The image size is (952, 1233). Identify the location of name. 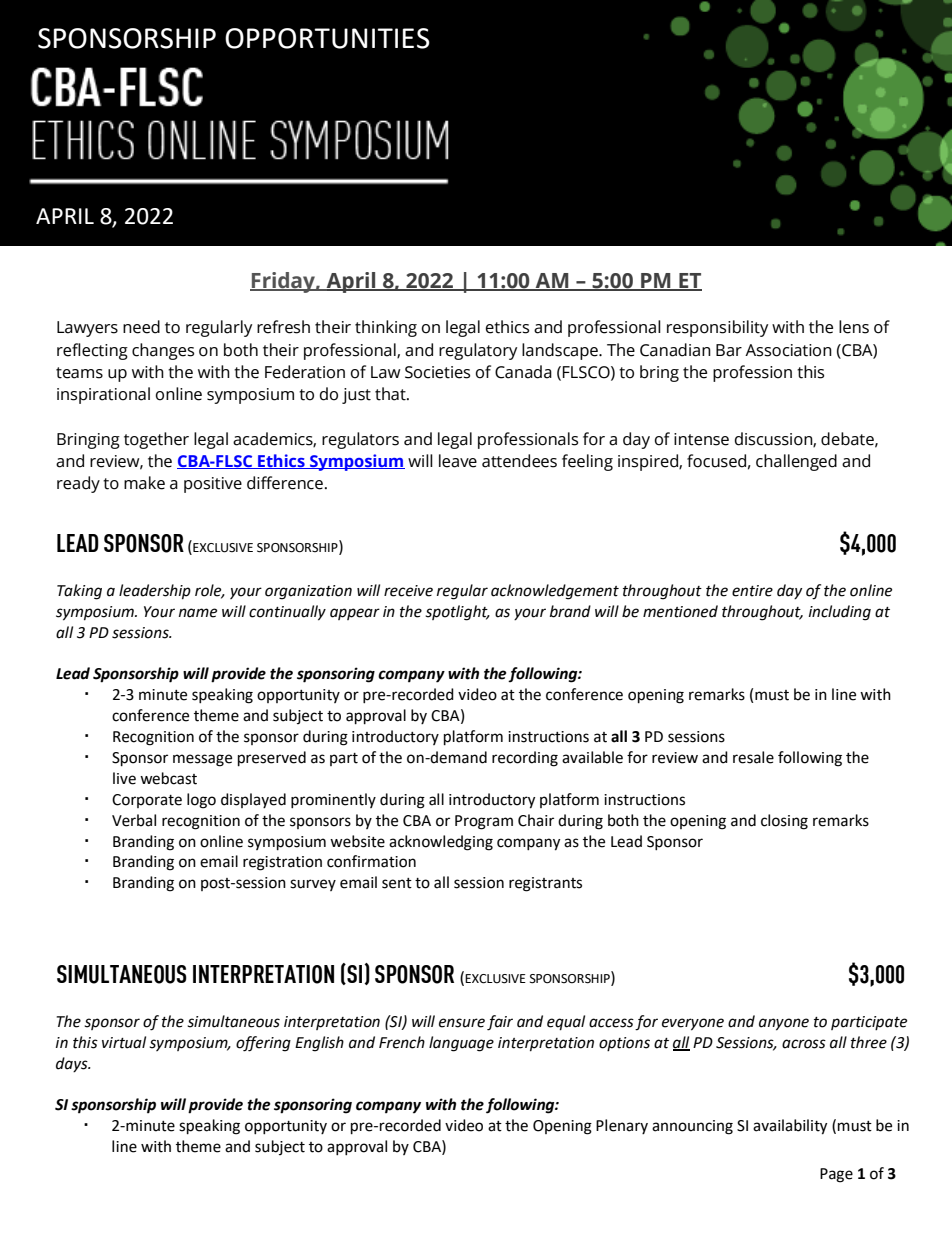
(198, 613).
